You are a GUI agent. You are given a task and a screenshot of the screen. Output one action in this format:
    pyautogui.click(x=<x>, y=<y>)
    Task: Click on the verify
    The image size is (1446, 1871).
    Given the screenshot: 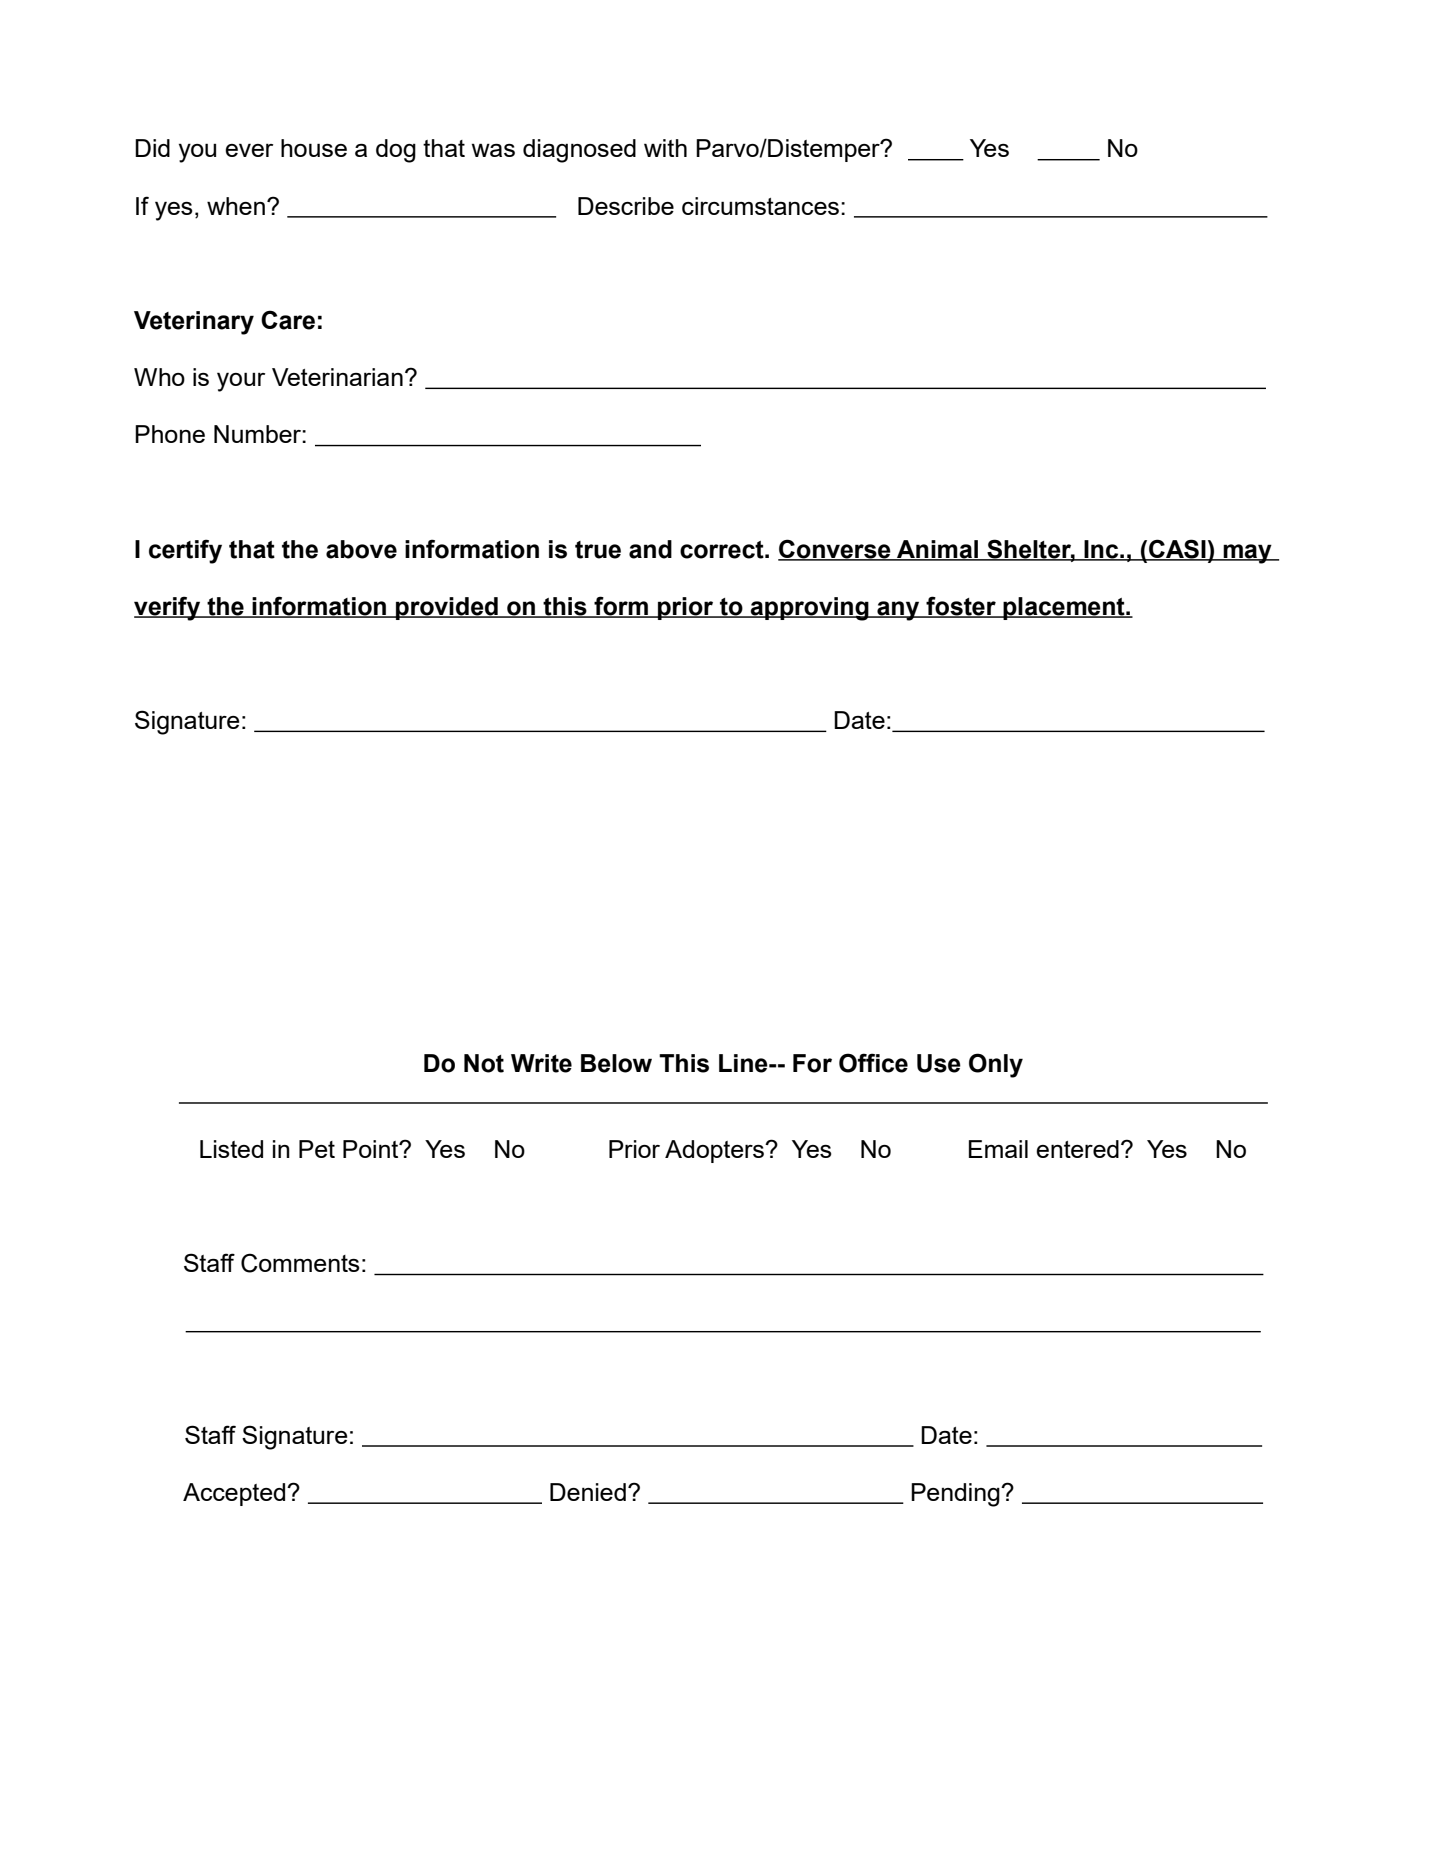 What is the action you would take?
    pyautogui.click(x=168, y=608)
